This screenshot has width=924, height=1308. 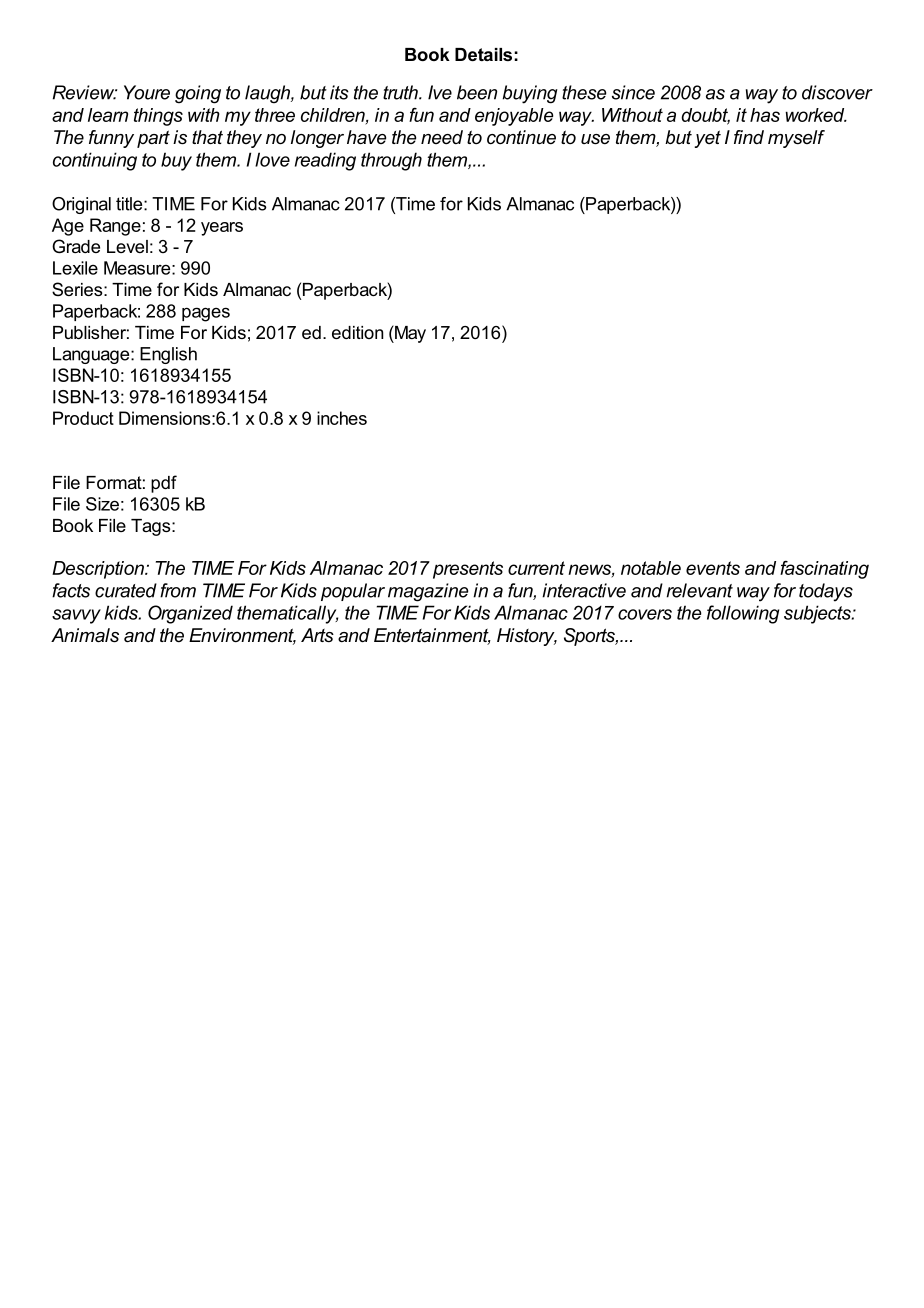 What do you see at coordinates (75, 268) in the screenshot?
I see `Lexile` at bounding box center [75, 268].
